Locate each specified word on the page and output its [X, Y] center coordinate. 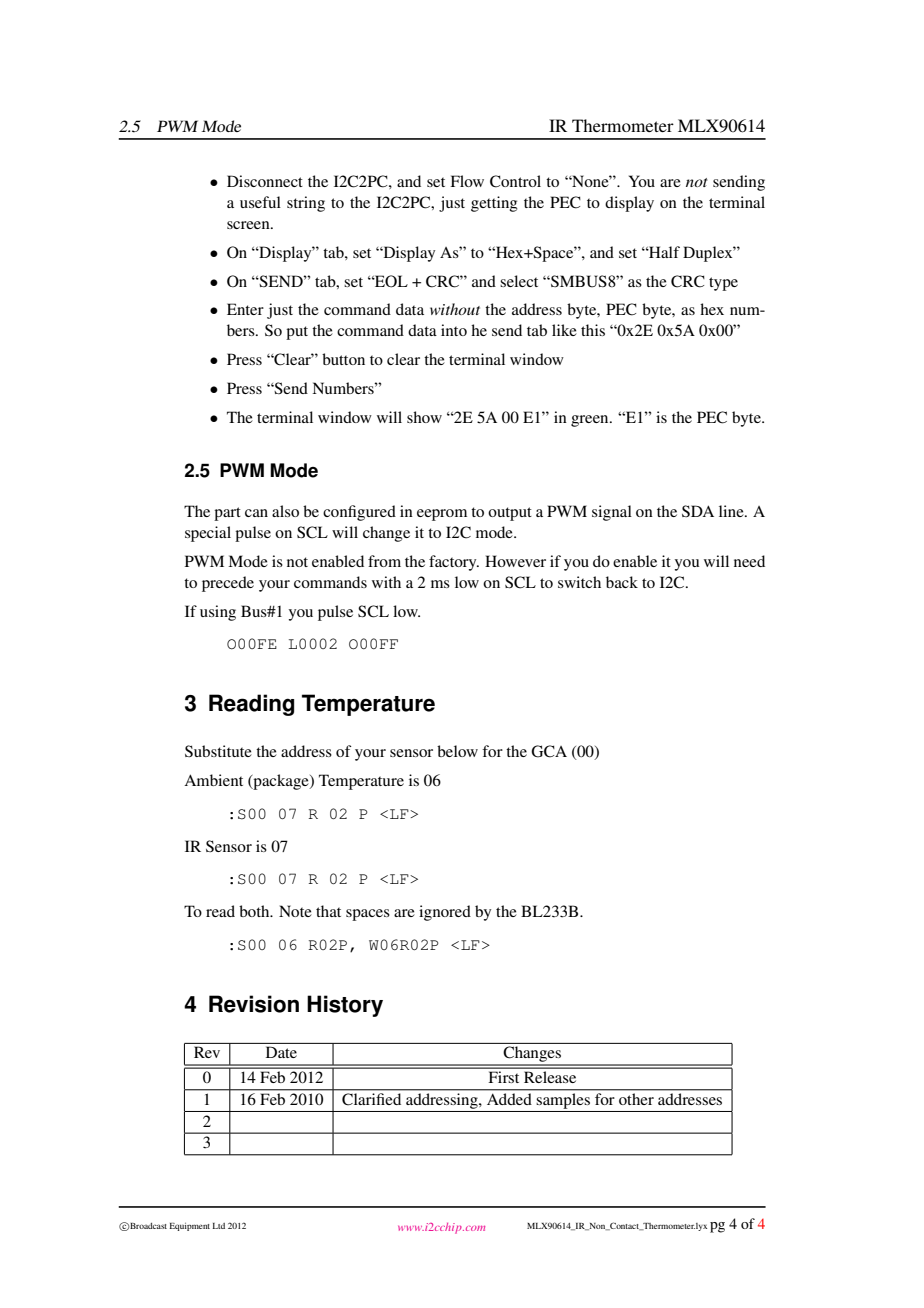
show [424, 417]
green [591, 421]
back [622, 582]
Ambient [213, 780]
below [457, 751]
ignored [445, 913]
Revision [254, 1004]
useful [260, 202]
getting [494, 204]
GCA [549, 751]
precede [228, 584]
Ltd [218, 1226]
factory [454, 563]
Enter [245, 309]
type [723, 284]
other [636, 1099]
